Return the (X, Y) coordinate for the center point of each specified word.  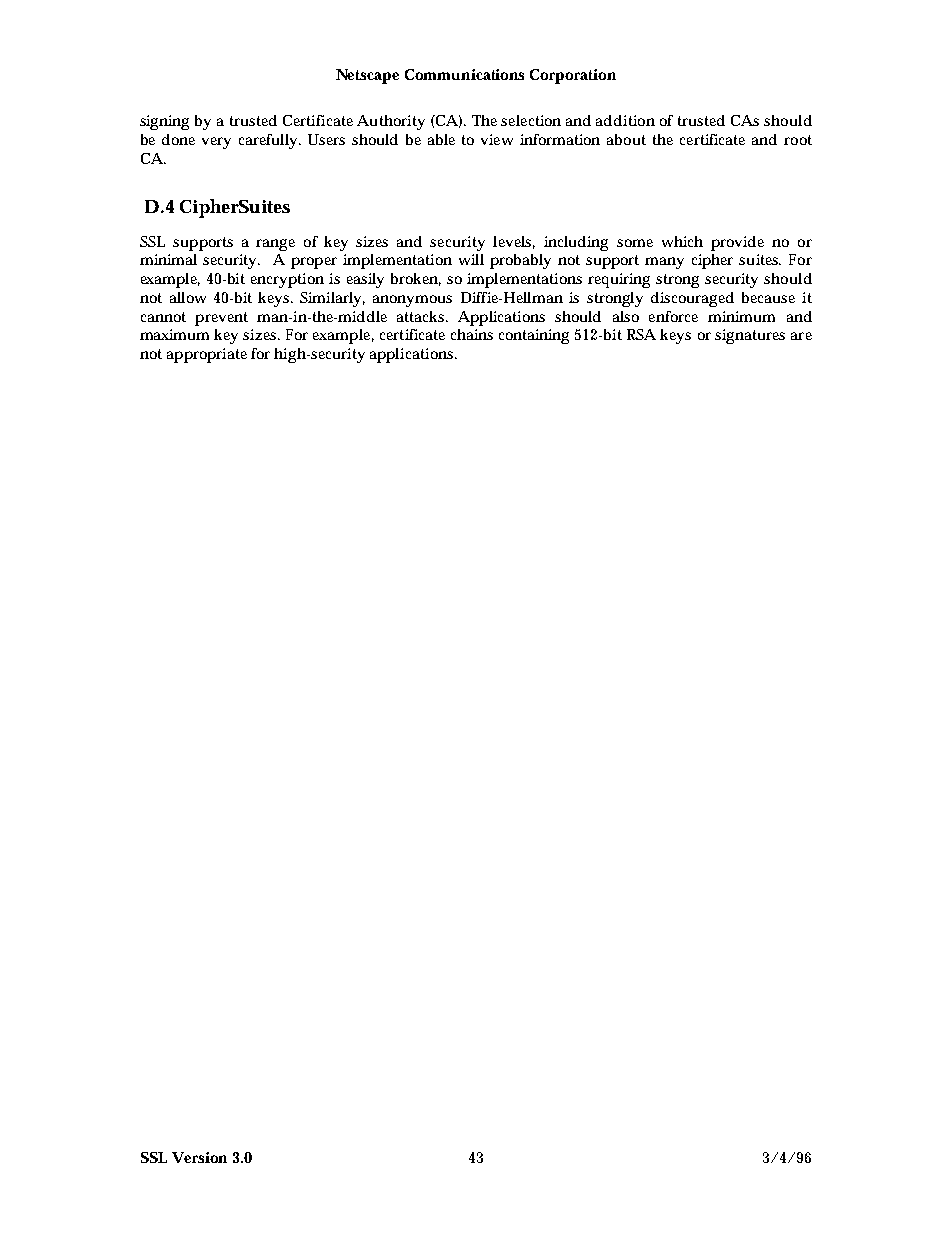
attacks (422, 316)
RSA (641, 334)
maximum (174, 334)
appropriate (207, 355)
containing (534, 336)
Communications (464, 74)
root (798, 140)
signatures (750, 336)
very (216, 143)
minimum (741, 316)
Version (199, 1157)
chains (472, 334)
